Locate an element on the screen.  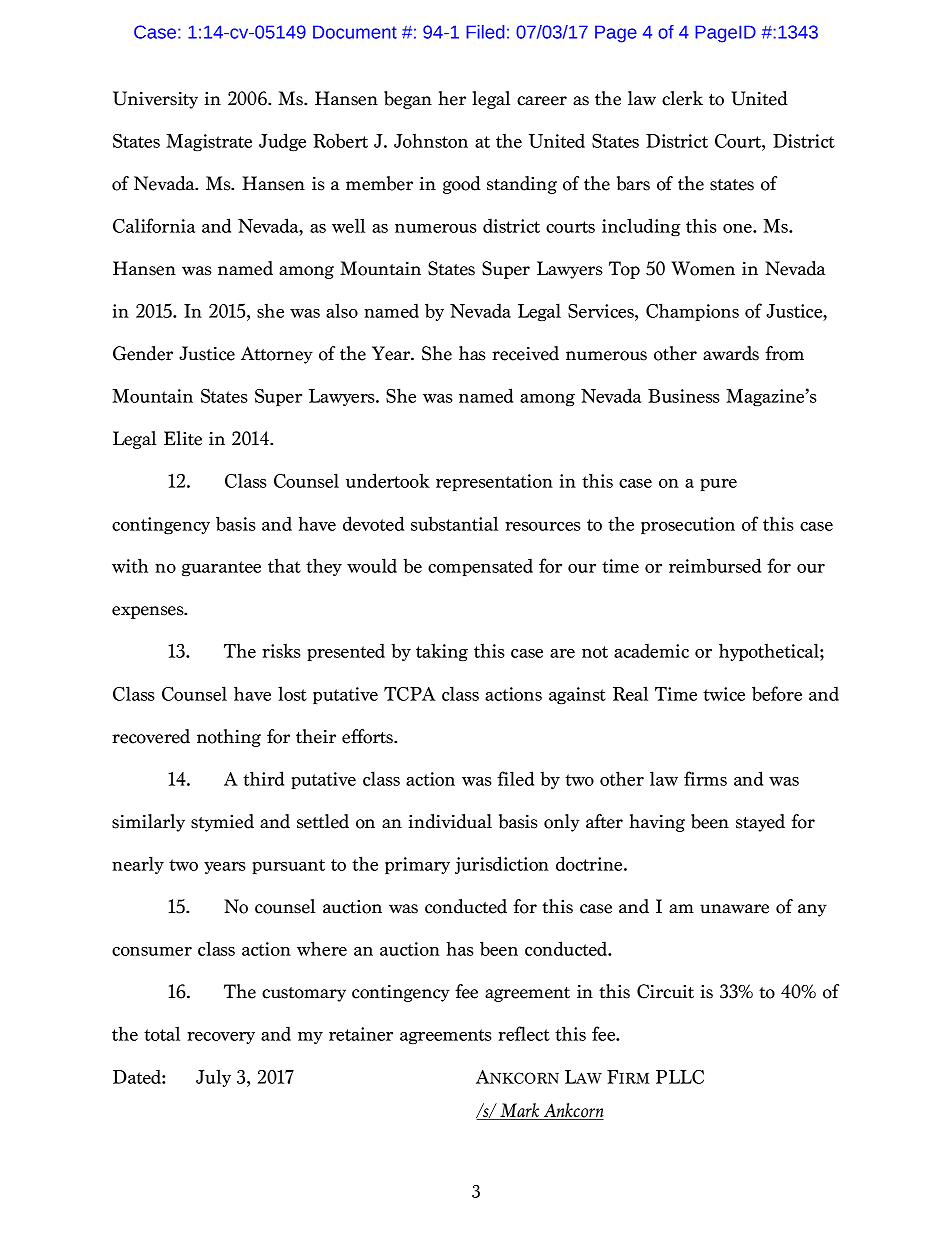
University is located at coordinates (155, 100).
